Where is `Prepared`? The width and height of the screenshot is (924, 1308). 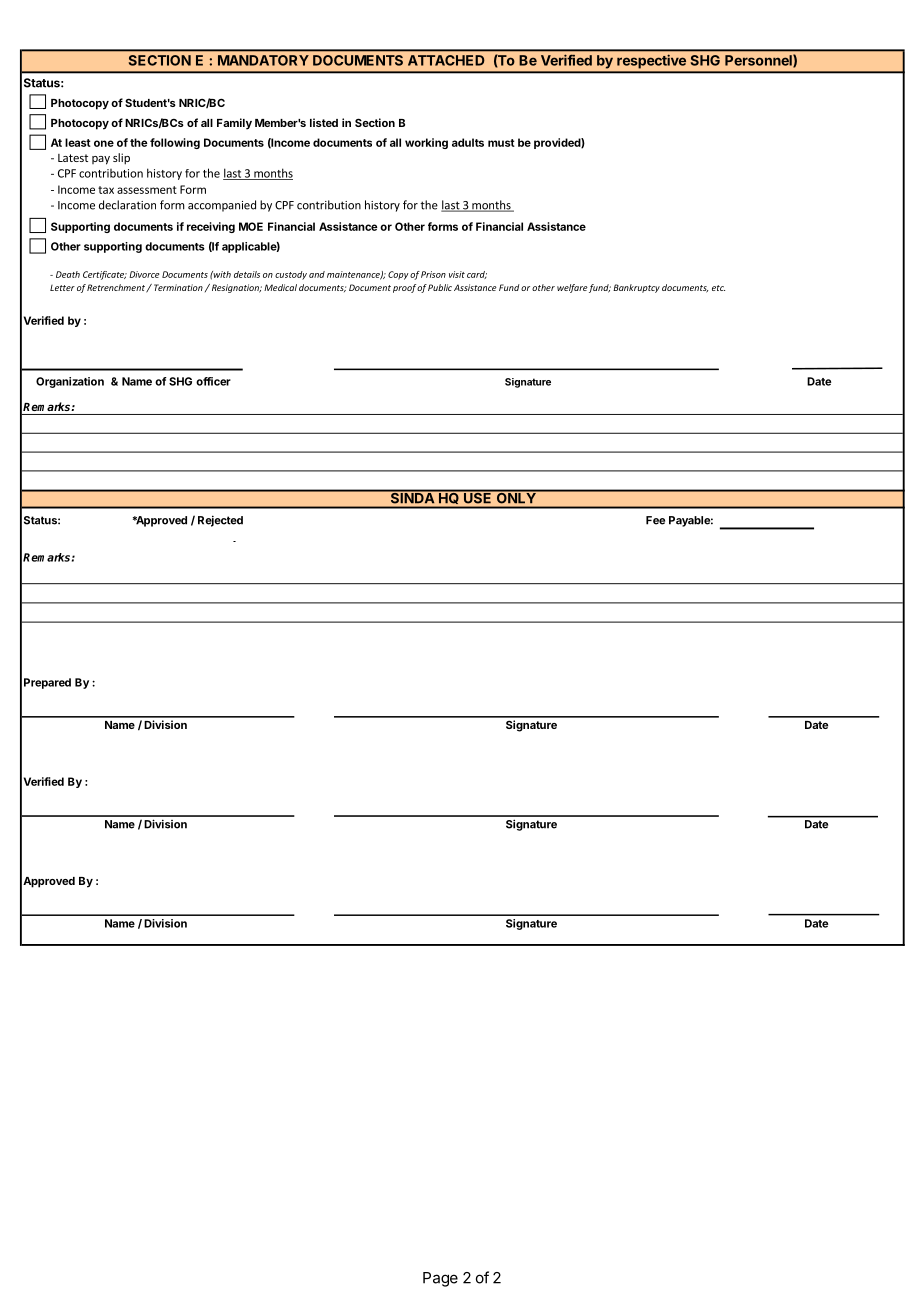 Prepared is located at coordinates (47, 683).
